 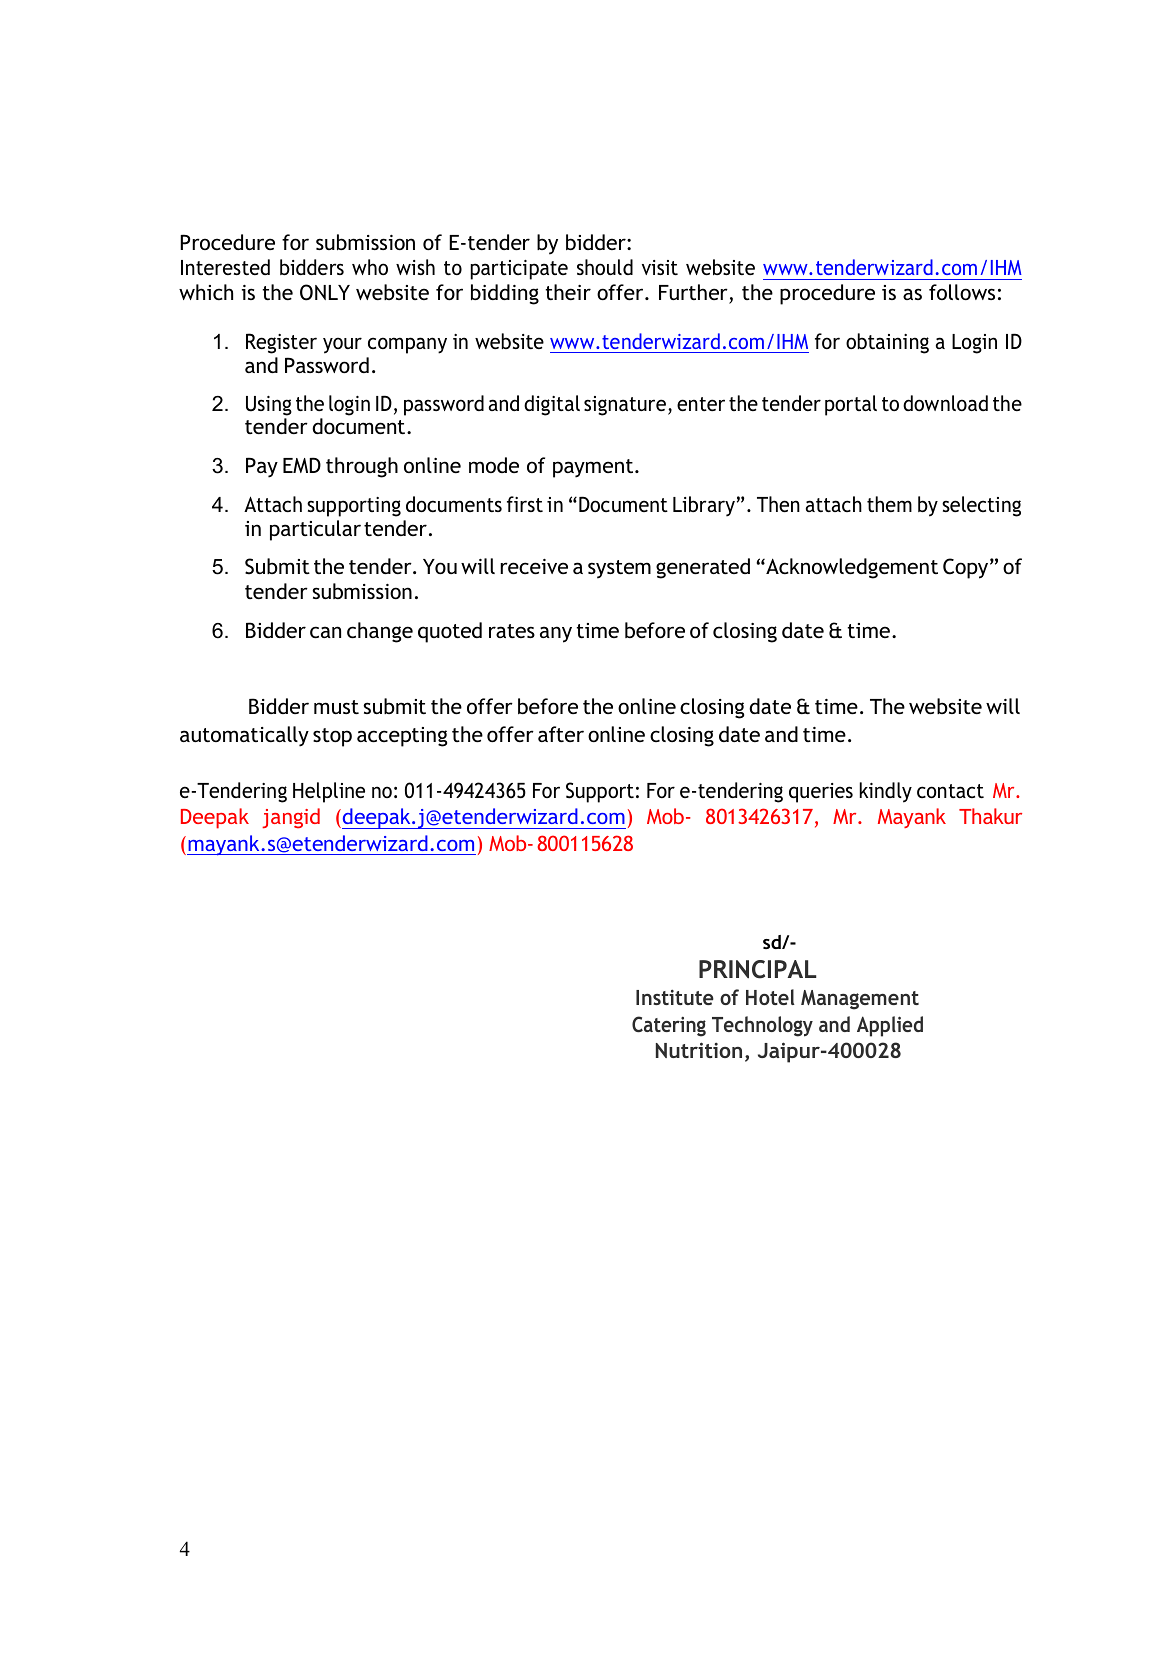 What do you see at coordinates (325, 292) in the screenshot?
I see `ONLY` at bounding box center [325, 292].
